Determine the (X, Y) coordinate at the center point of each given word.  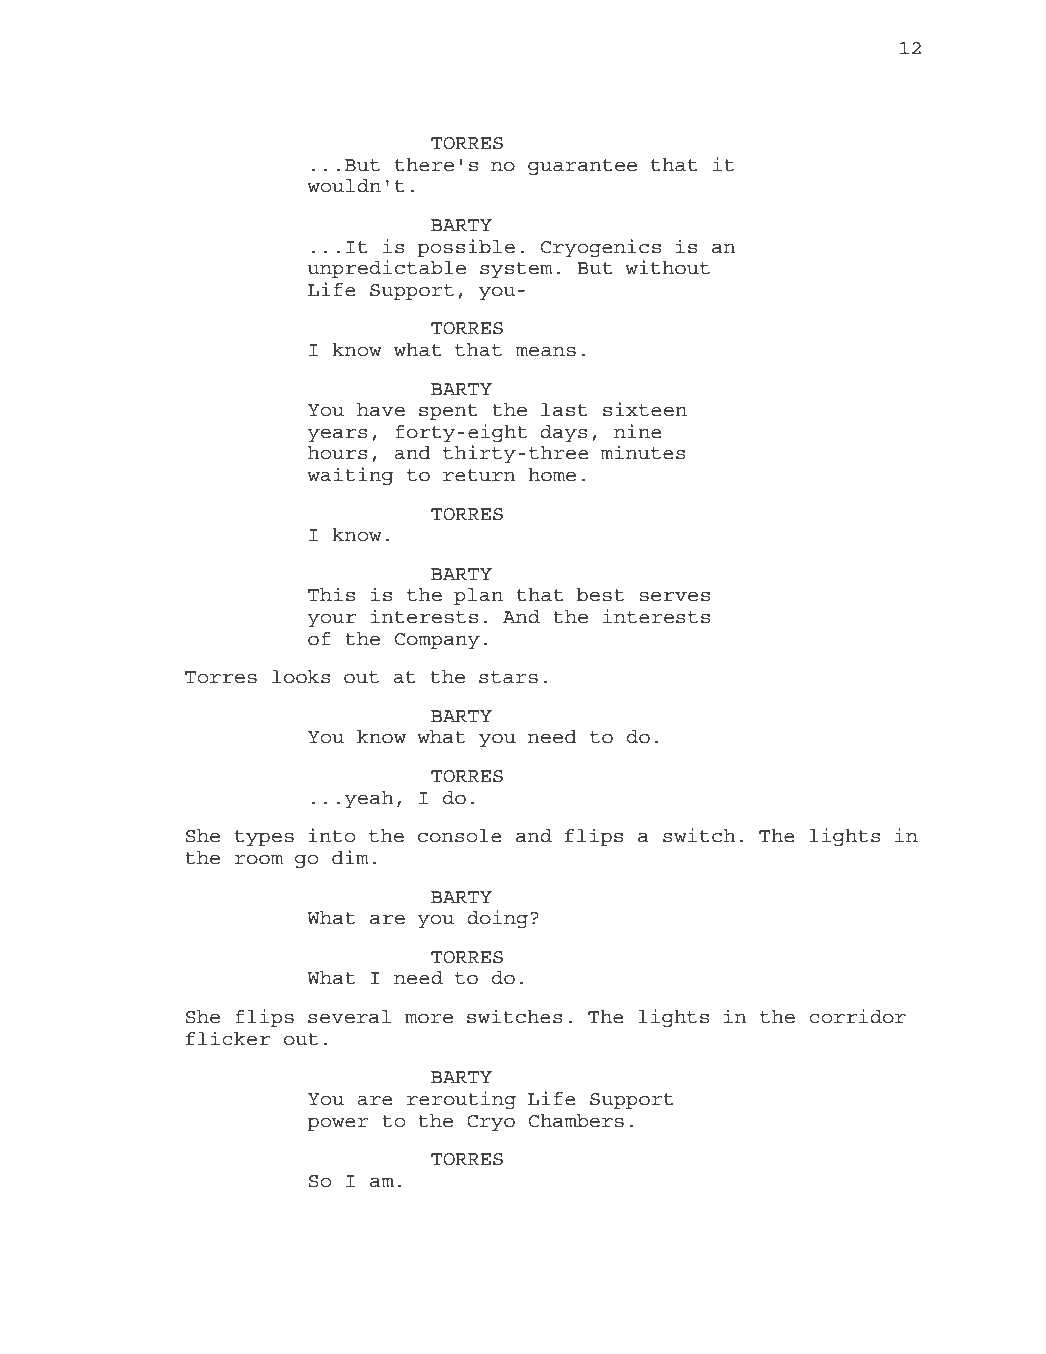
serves (674, 597)
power (338, 1124)
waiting (350, 476)
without (667, 267)
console (460, 836)
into (331, 835)
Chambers (576, 1121)
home (552, 475)
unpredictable (386, 269)
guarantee (582, 167)
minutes (643, 452)
